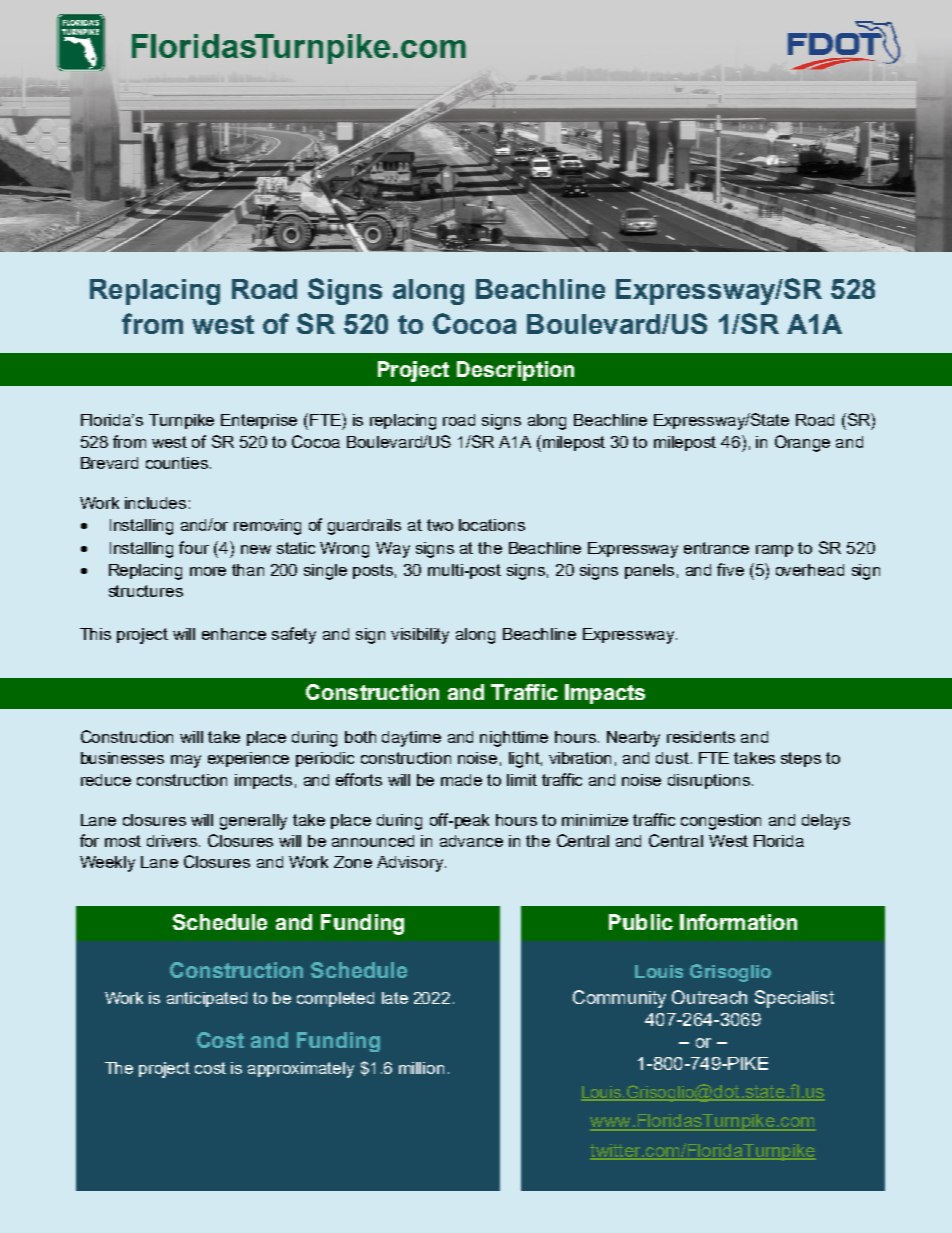 The image size is (952, 1233). What do you see at coordinates (730, 569) in the image?
I see `five` at bounding box center [730, 569].
